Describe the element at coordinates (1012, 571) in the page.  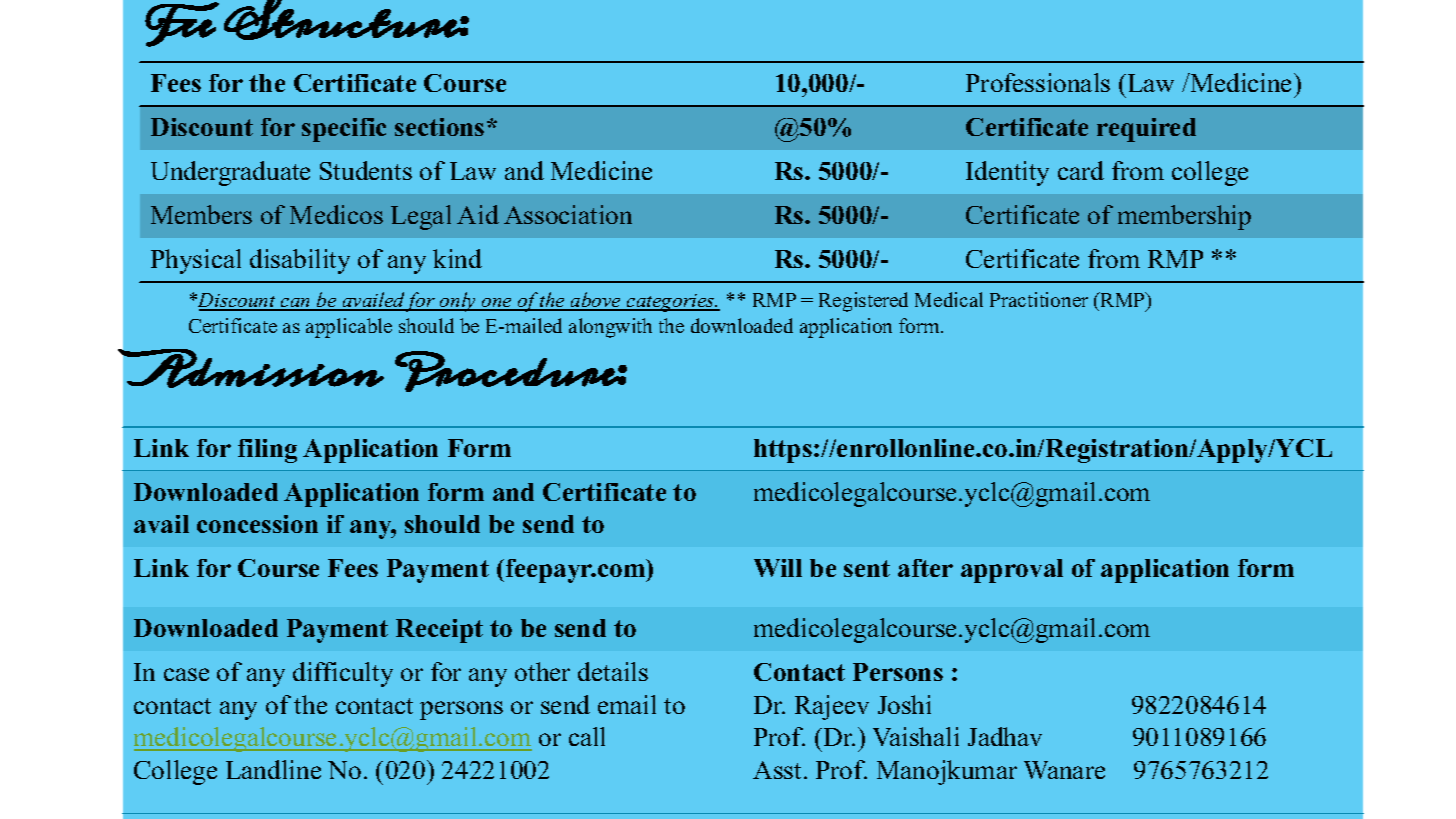
I see `approval` at that location.
